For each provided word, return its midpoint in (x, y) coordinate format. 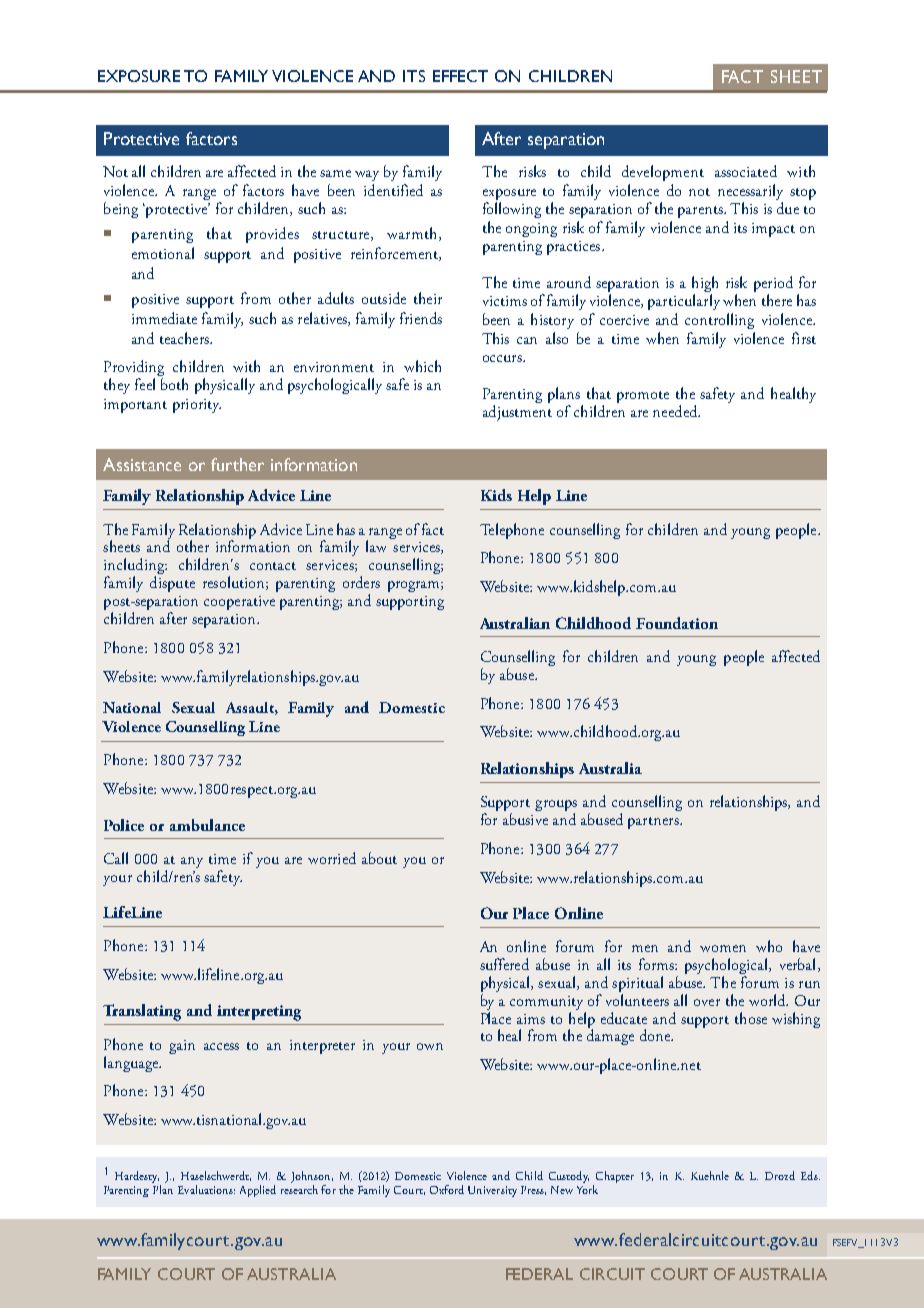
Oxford (447, 1189)
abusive (525, 819)
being (121, 210)
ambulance (207, 825)
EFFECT (460, 76)
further (237, 464)
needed (676, 411)
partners (654, 823)
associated (746, 171)
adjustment (517, 413)
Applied (258, 1191)
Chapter (615, 1177)
